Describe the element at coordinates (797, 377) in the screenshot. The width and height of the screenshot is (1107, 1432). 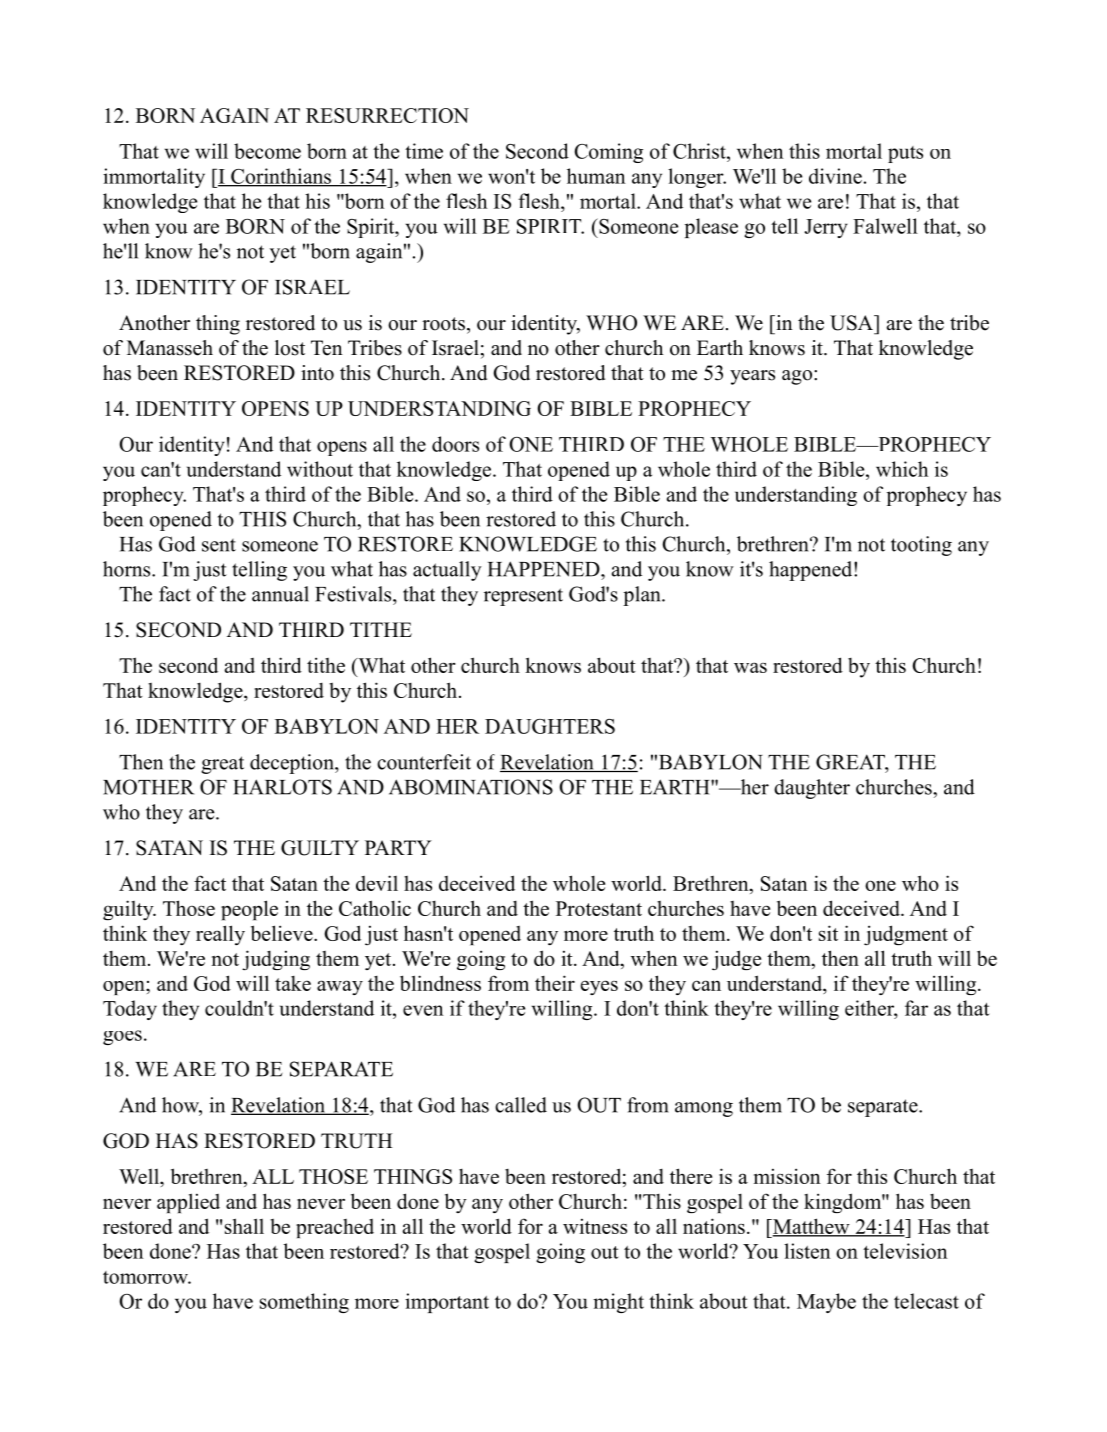
I see `ago` at that location.
